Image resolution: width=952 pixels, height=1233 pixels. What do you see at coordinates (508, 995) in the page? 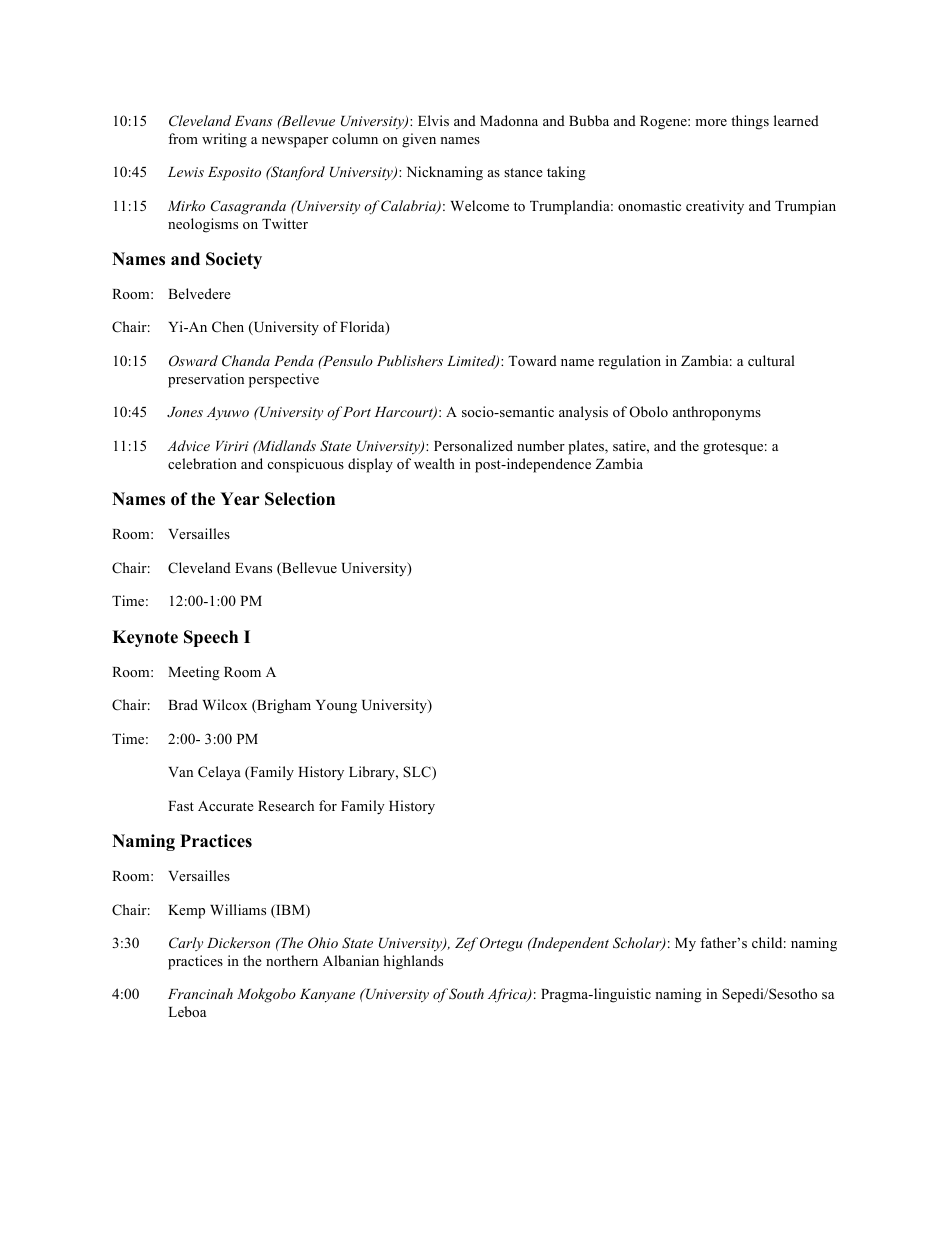
I see `Africa` at bounding box center [508, 995].
